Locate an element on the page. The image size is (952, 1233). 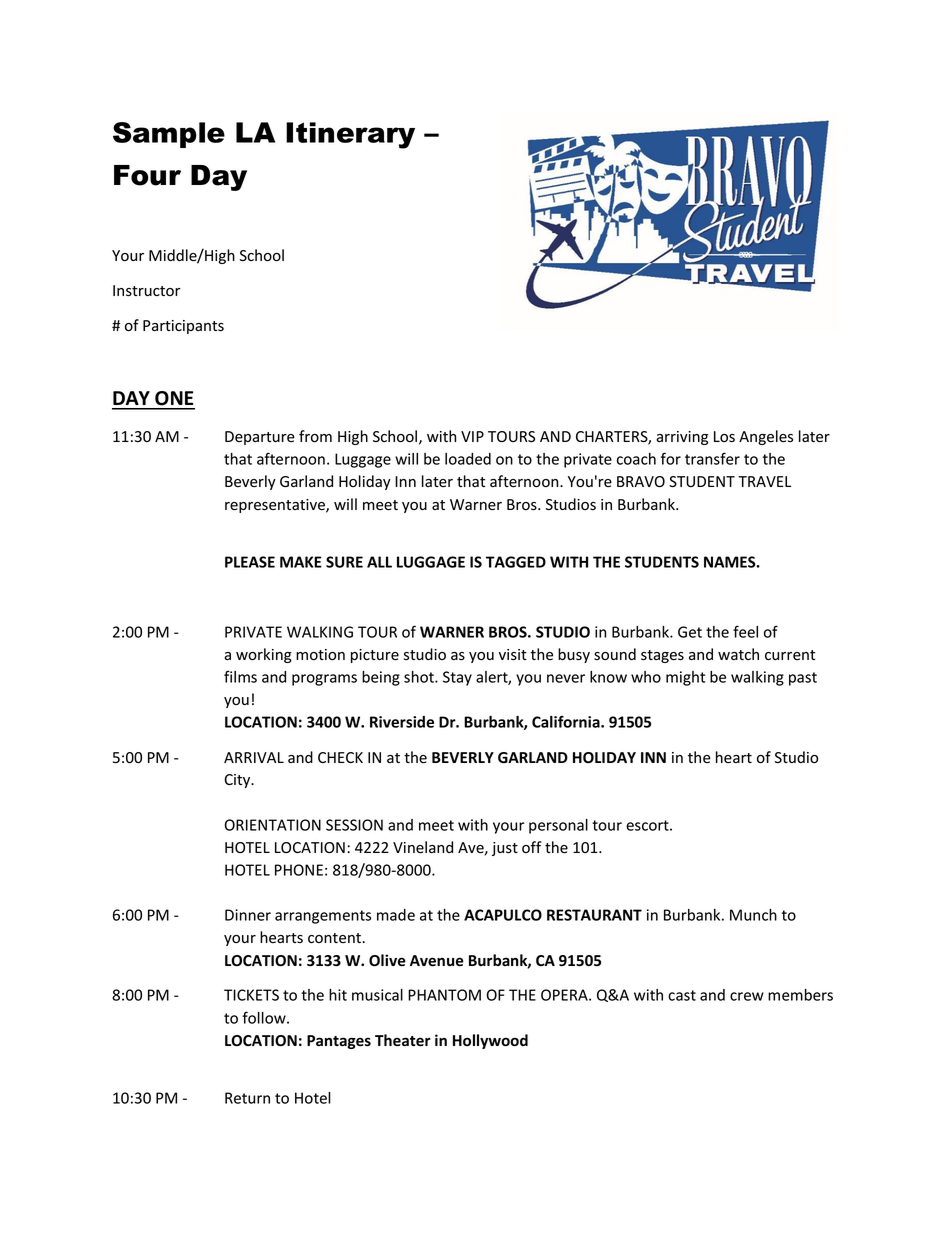
Los is located at coordinates (724, 437).
